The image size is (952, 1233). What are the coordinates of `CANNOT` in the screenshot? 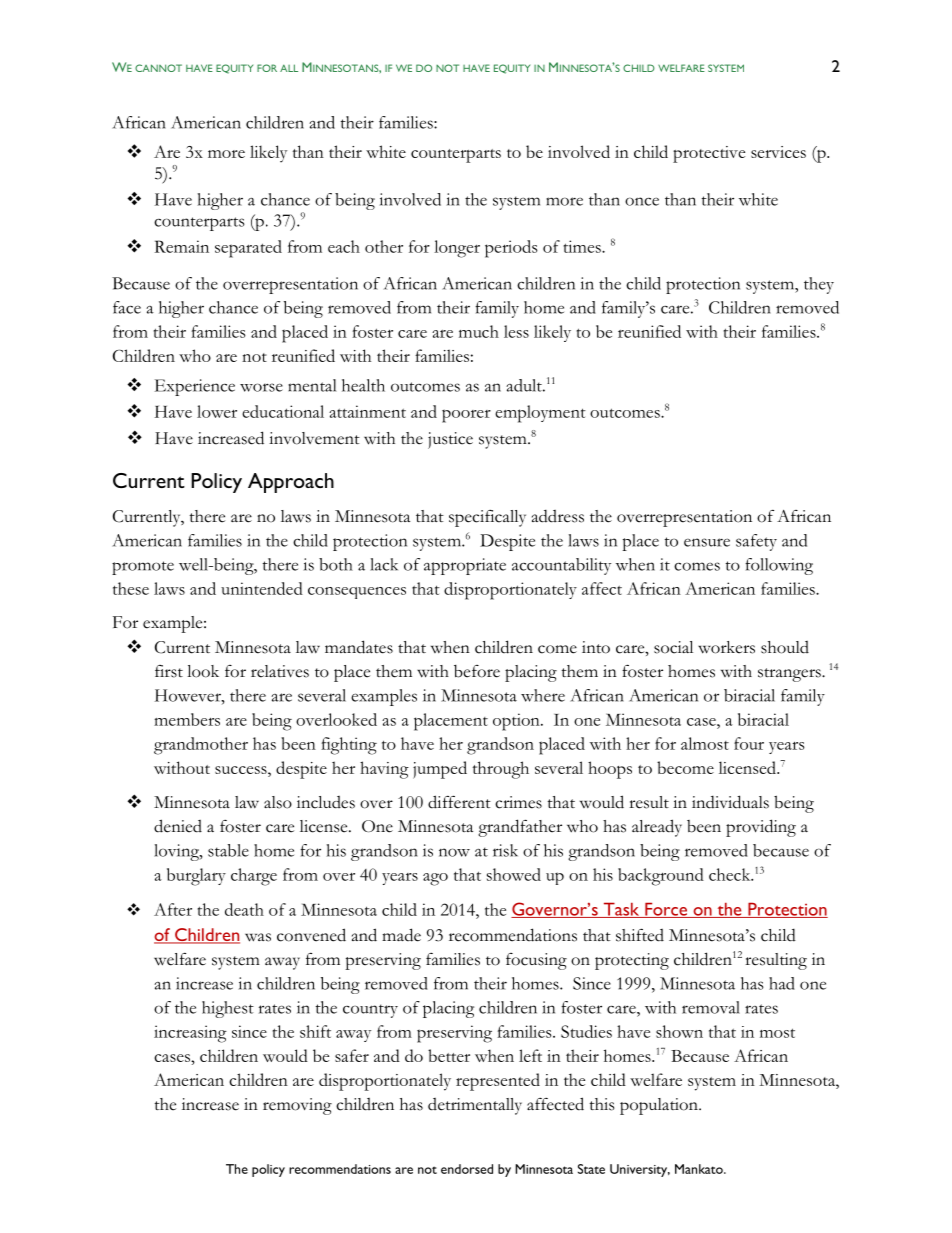 It's located at (158, 68).
